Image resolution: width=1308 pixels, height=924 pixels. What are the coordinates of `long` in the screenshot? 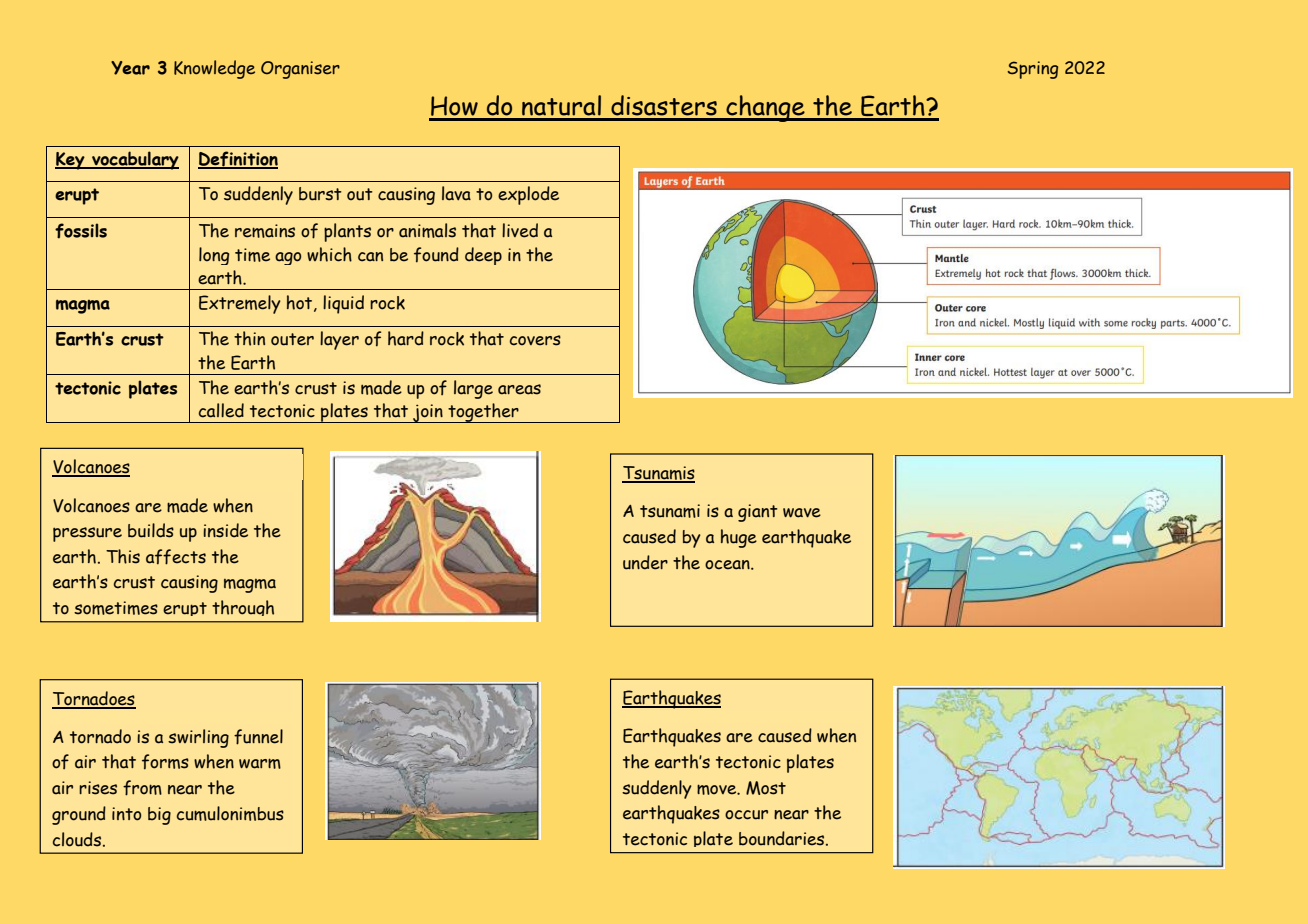 It's located at (214, 256).
